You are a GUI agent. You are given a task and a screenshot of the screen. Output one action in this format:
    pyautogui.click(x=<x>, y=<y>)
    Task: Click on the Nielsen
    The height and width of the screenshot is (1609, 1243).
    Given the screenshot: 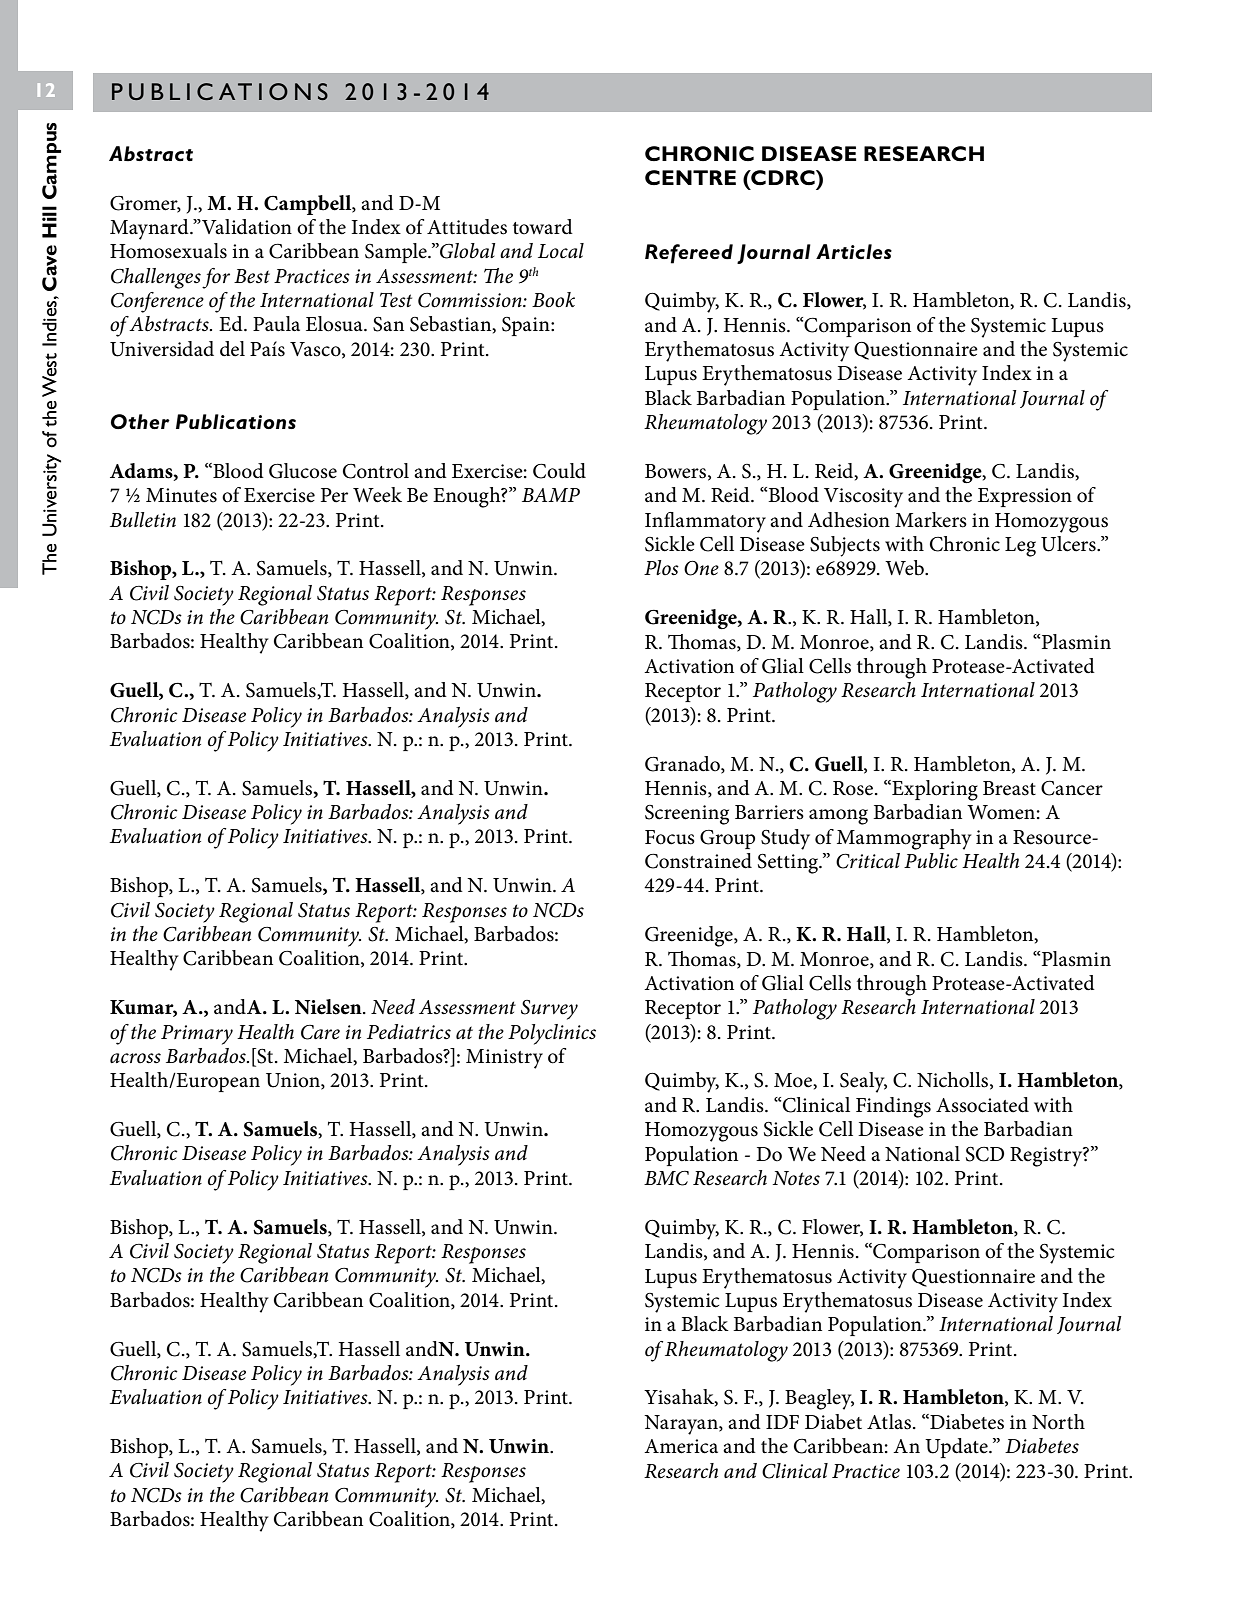 What is the action you would take?
    pyautogui.click(x=329, y=1007)
